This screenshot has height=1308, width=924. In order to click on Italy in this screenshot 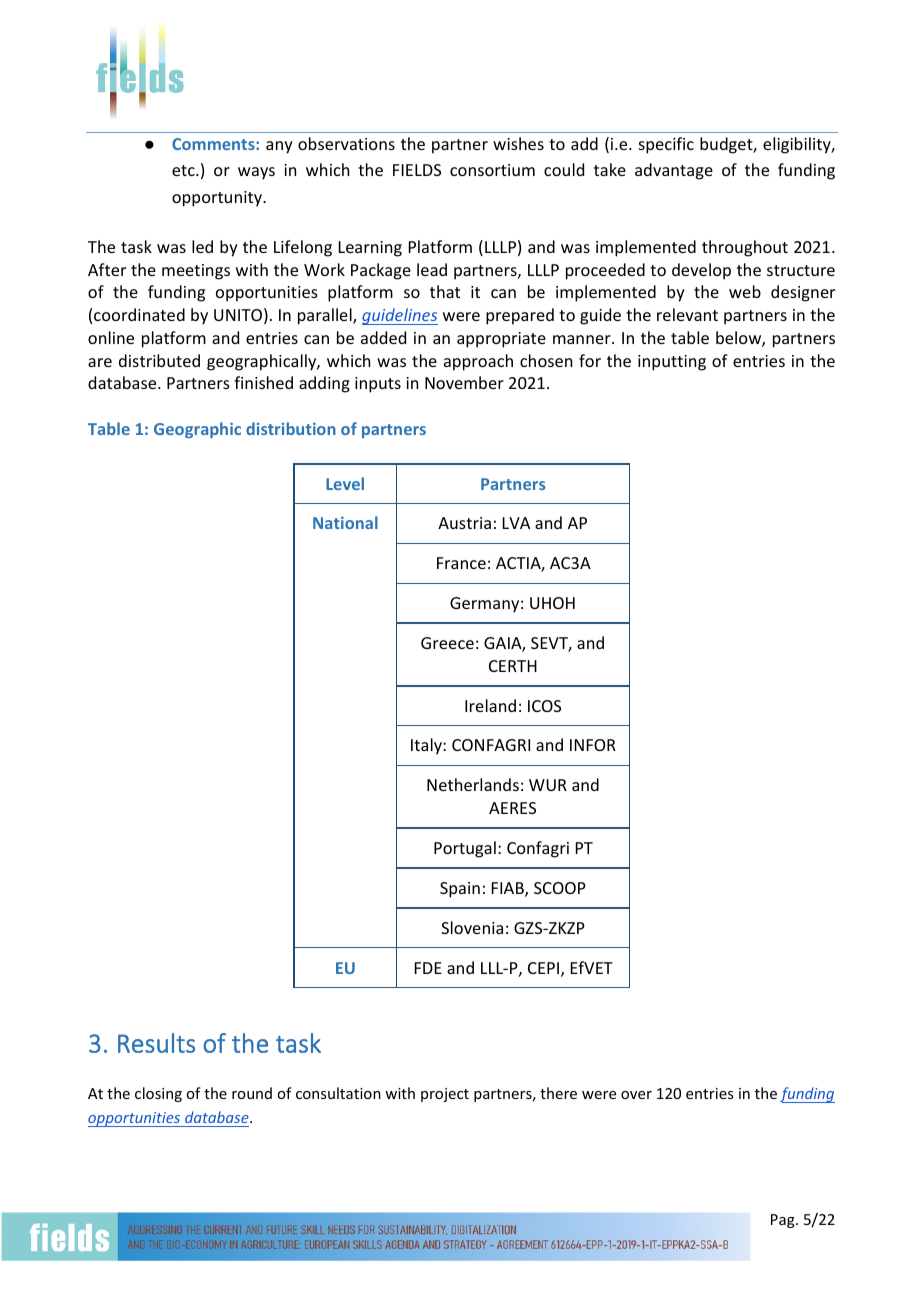, I will do `click(427, 746)`.
